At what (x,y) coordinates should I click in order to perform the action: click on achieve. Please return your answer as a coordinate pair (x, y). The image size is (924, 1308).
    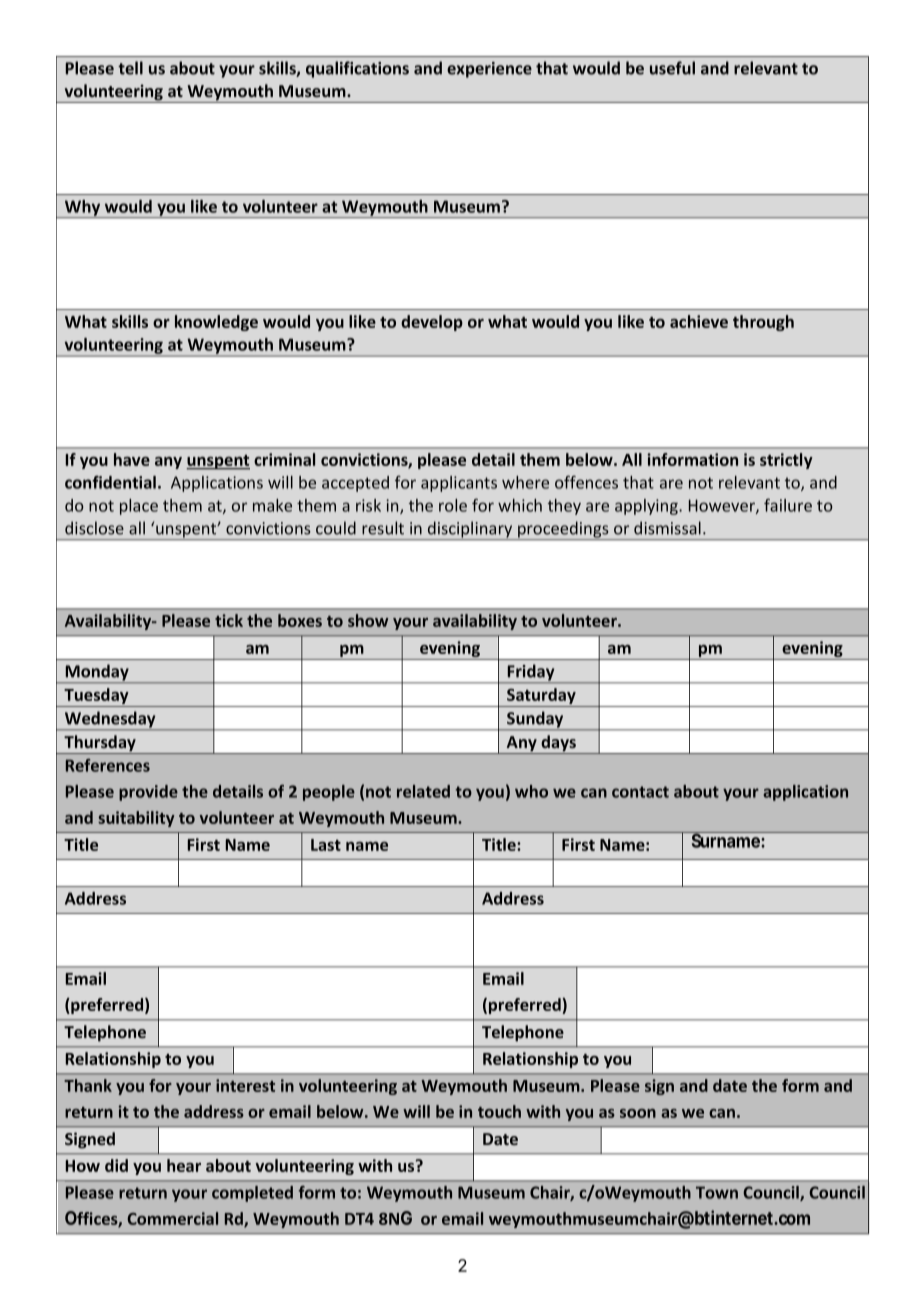
    Looking at the image, I should click on (699, 321).
